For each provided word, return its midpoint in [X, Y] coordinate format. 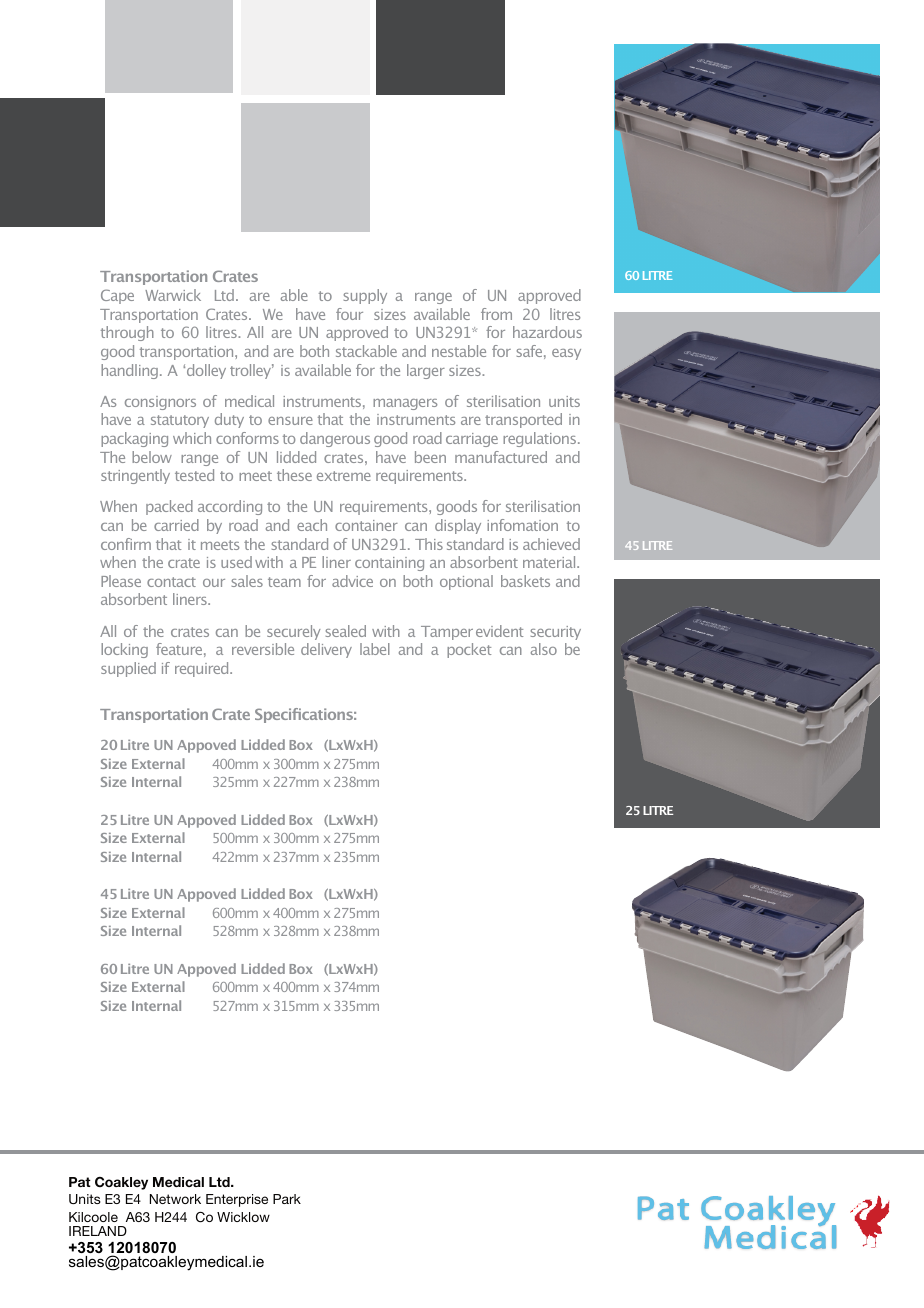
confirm [126, 544]
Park [287, 1199]
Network [175, 1199]
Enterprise [237, 1200]
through [127, 333]
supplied [128, 669]
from [496, 314]
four [349, 314]
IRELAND [98, 1231]
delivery [326, 650]
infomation [522, 525]
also [544, 649]
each [312, 525]
